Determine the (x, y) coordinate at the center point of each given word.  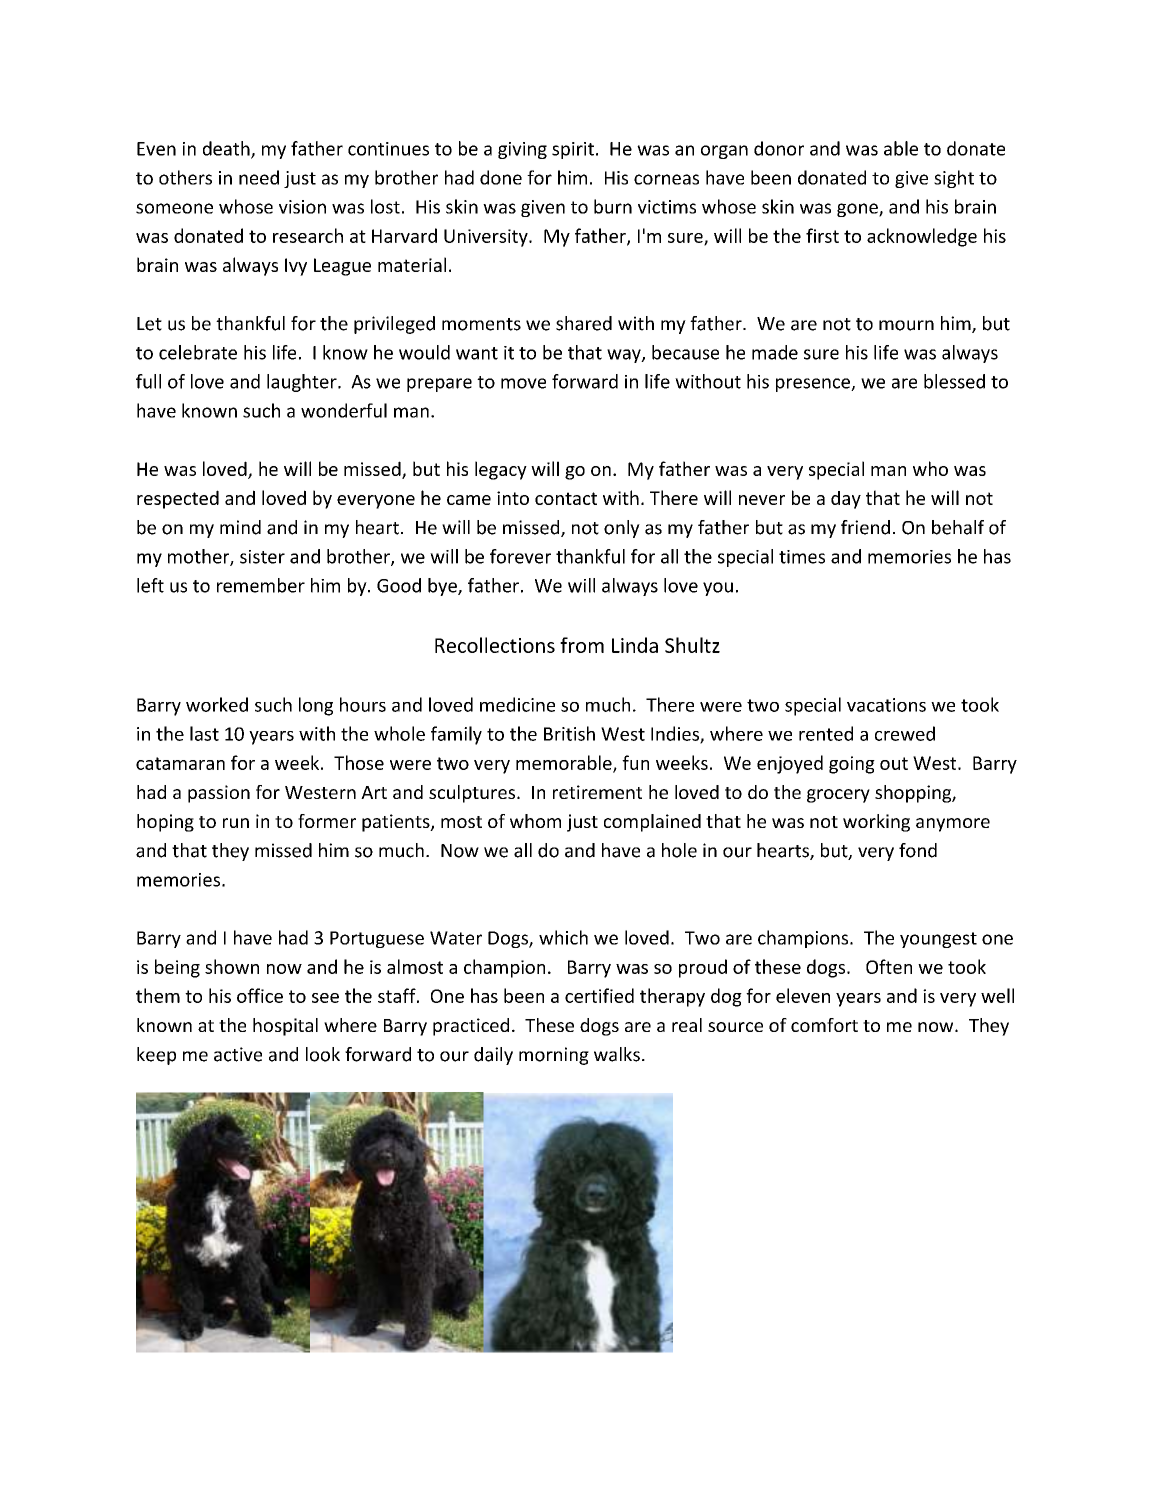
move (523, 383)
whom (535, 821)
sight (954, 179)
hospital (285, 1027)
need (259, 177)
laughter (303, 383)
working (876, 823)
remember (261, 585)
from (582, 645)
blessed (954, 381)
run (236, 823)
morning (554, 1056)
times (802, 557)
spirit (573, 150)
